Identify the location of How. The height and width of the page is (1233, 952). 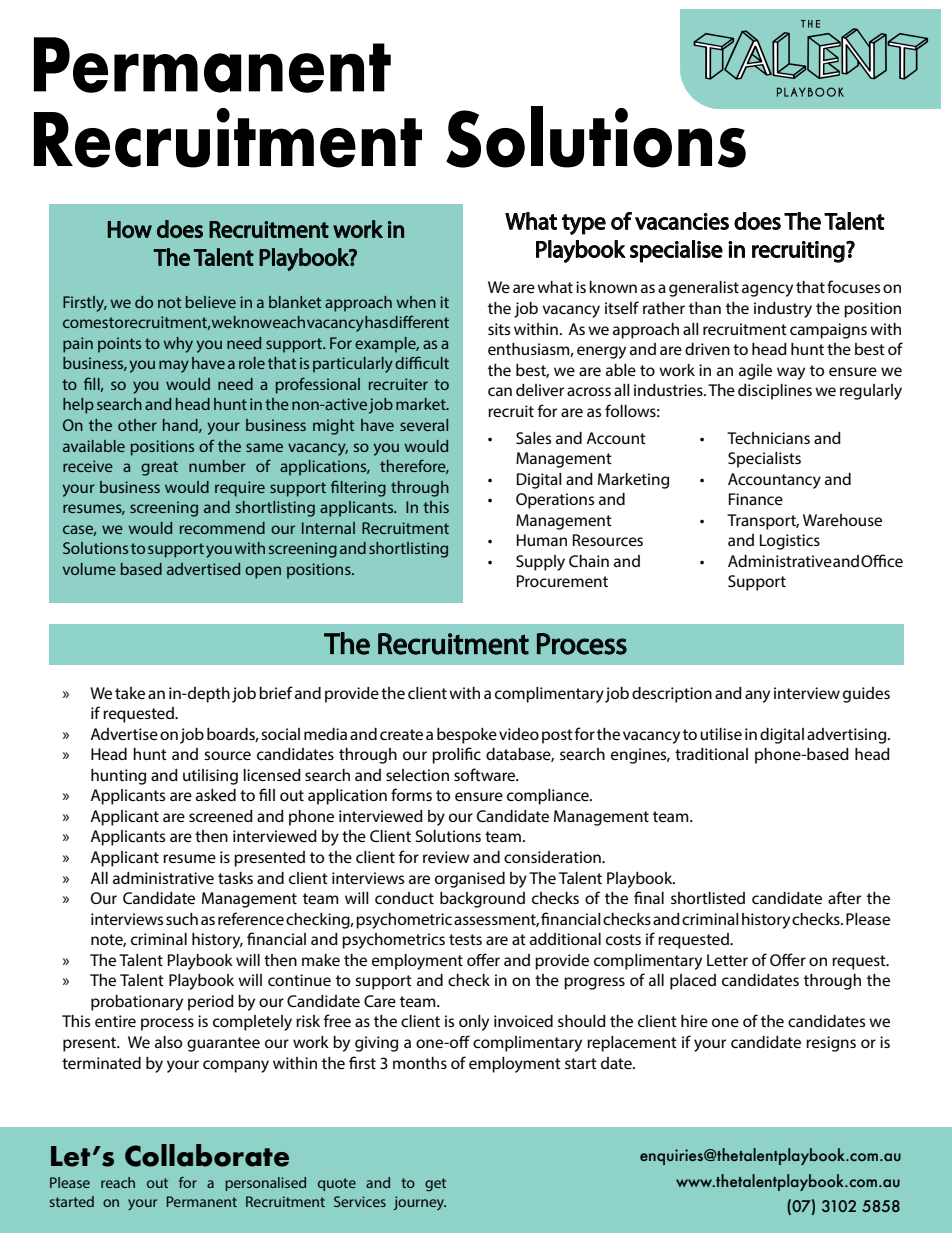
(130, 229).
